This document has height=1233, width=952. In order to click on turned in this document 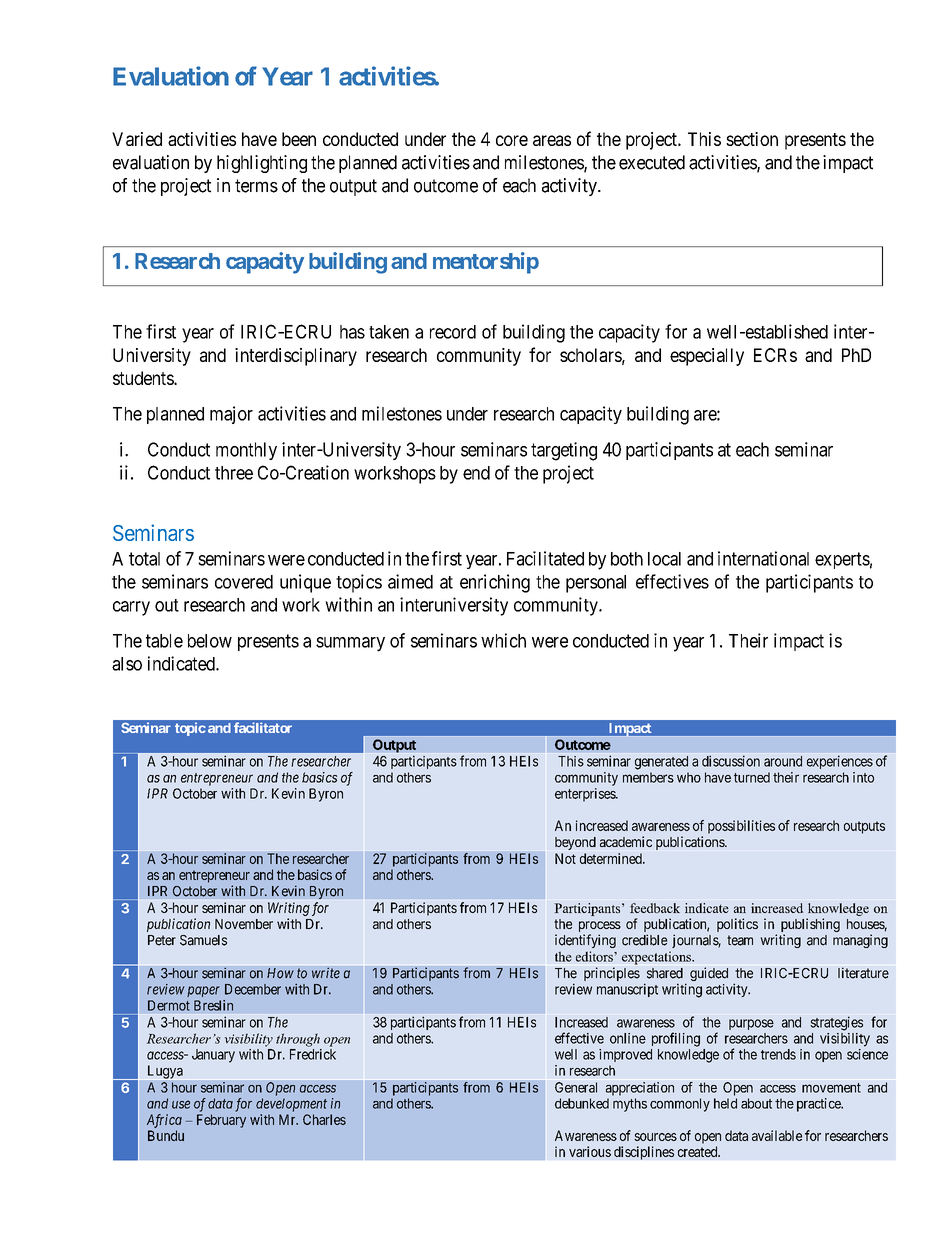, I will do `click(752, 777)`.
